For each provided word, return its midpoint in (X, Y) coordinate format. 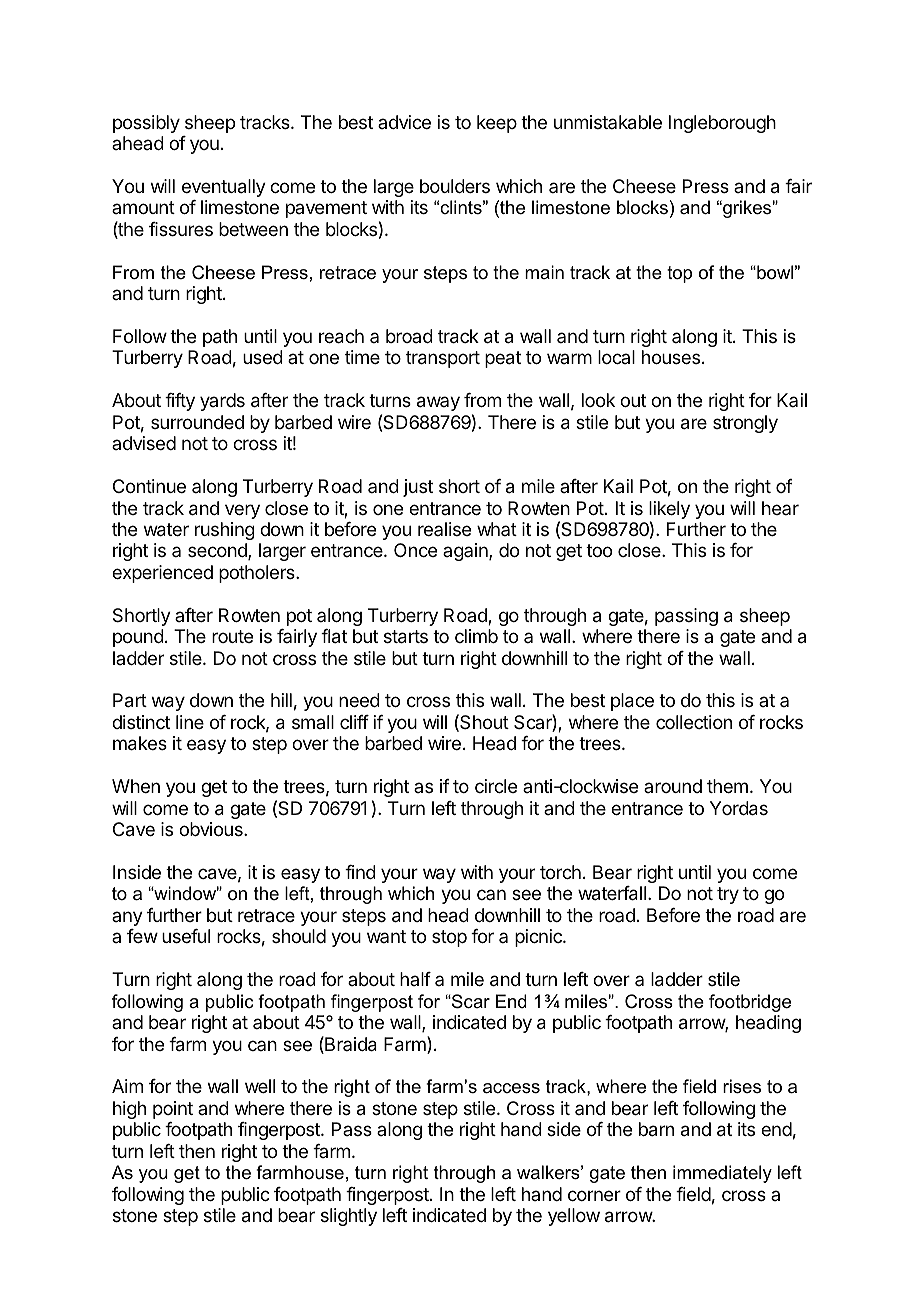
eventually (224, 188)
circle (496, 786)
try (728, 895)
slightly (349, 1217)
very (242, 511)
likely (669, 510)
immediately (722, 1174)
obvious (212, 829)
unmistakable (608, 122)
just (418, 488)
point (173, 1110)
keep (497, 124)
